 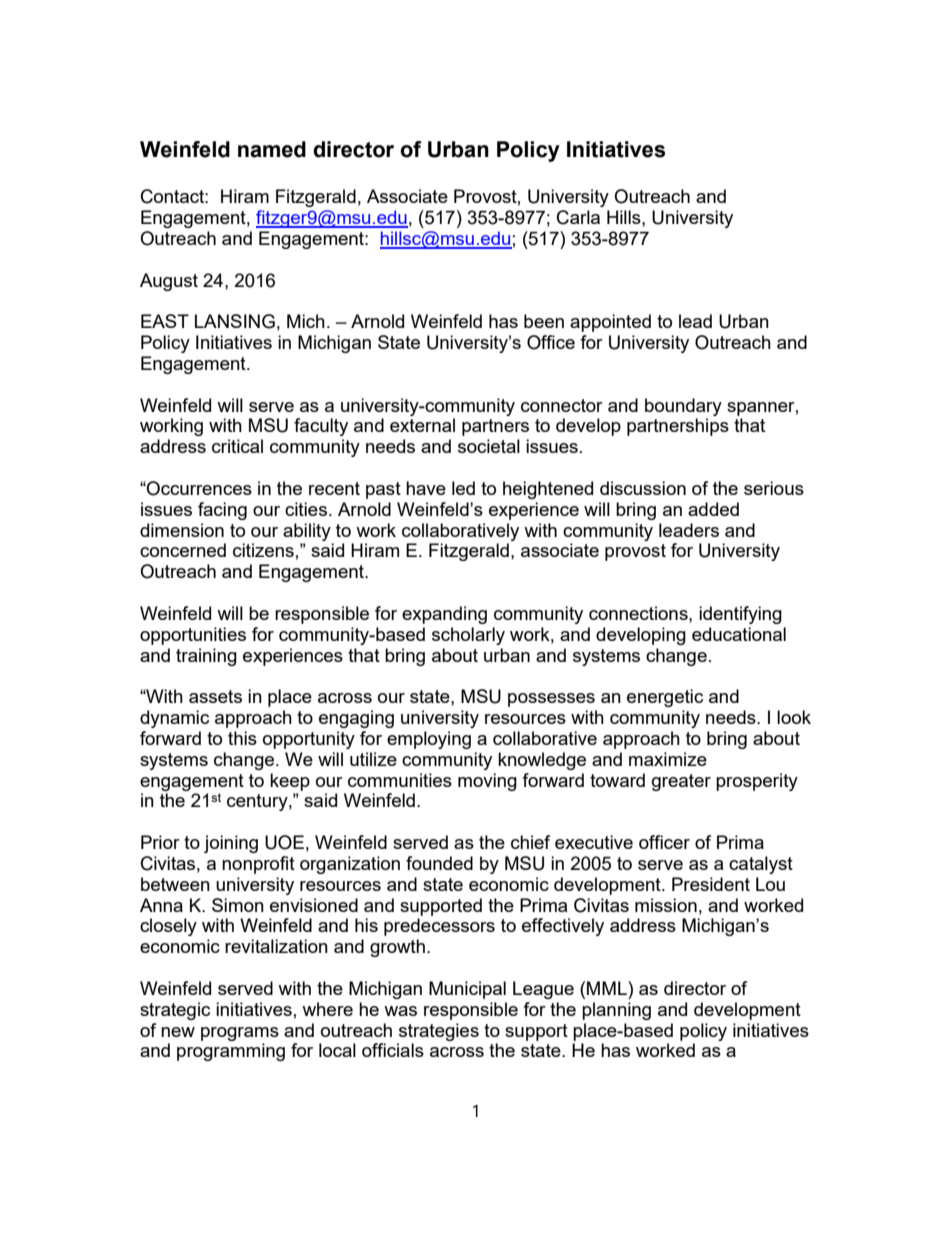 I want to click on energetic, so click(x=665, y=698).
